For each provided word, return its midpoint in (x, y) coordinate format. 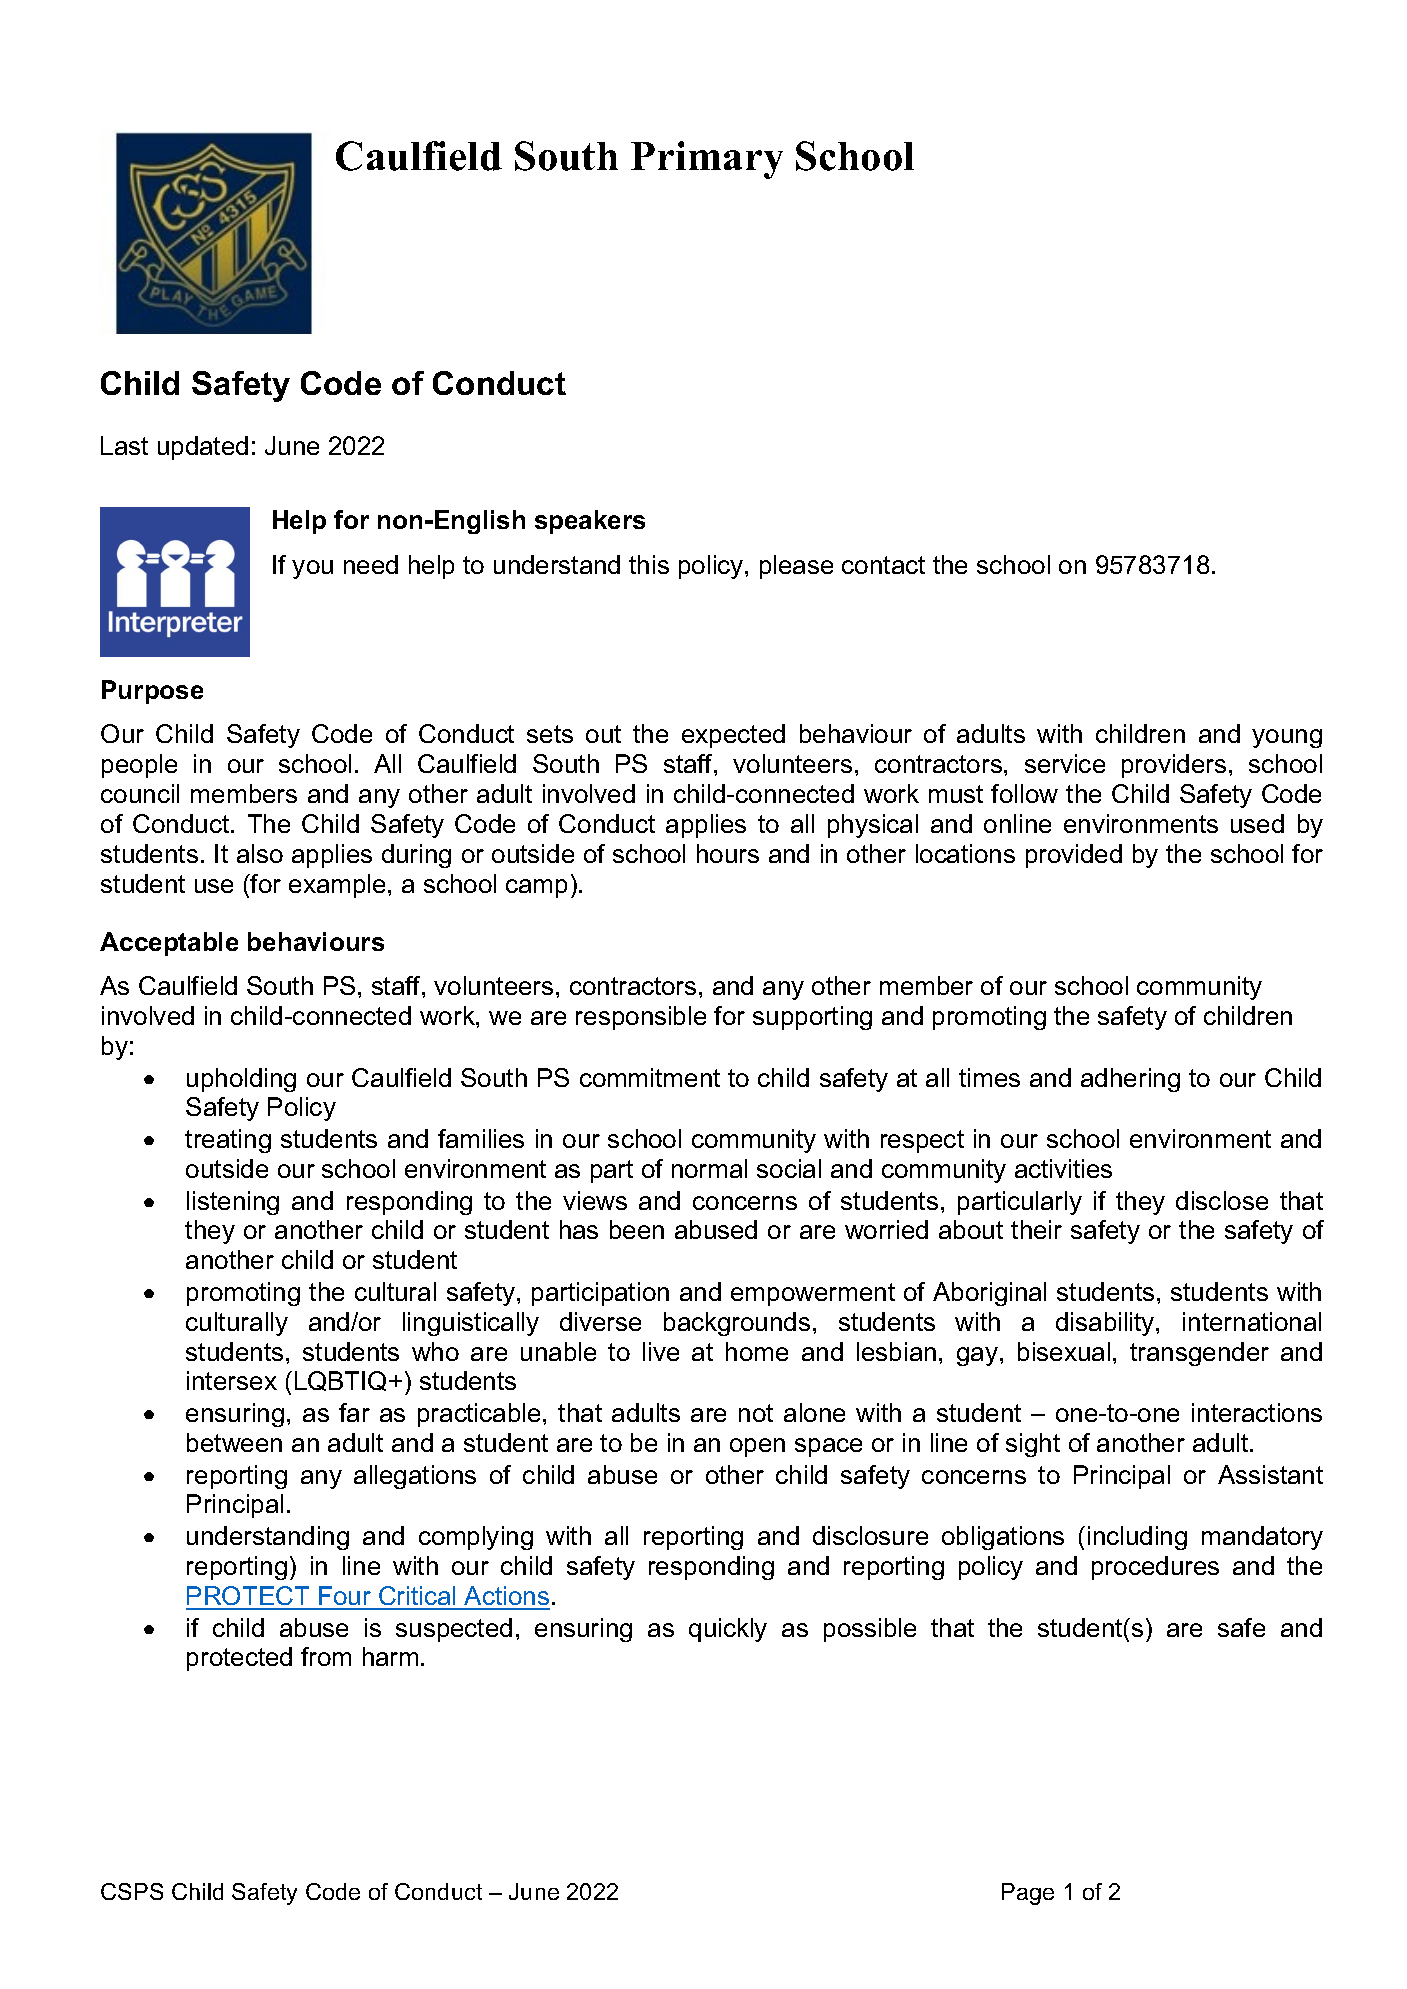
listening (233, 1203)
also (260, 853)
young (1287, 738)
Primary (707, 160)
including (1137, 1538)
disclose (1222, 1200)
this (649, 564)
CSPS (132, 1891)
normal (709, 1168)
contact (883, 565)
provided (1074, 856)
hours (728, 853)
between (234, 1442)
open (757, 1447)
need (371, 564)
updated (203, 448)
